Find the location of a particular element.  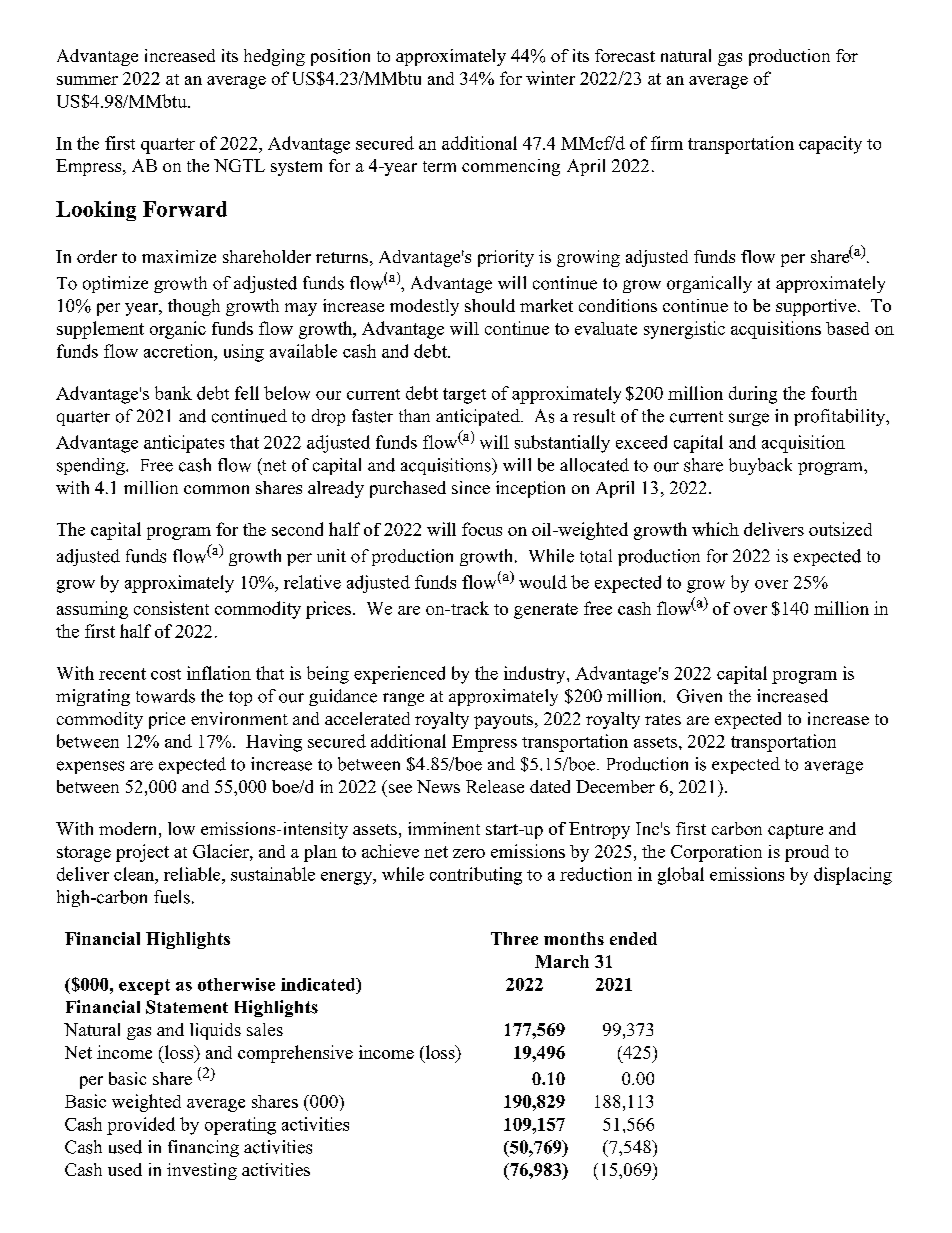

during is located at coordinates (753, 395).
